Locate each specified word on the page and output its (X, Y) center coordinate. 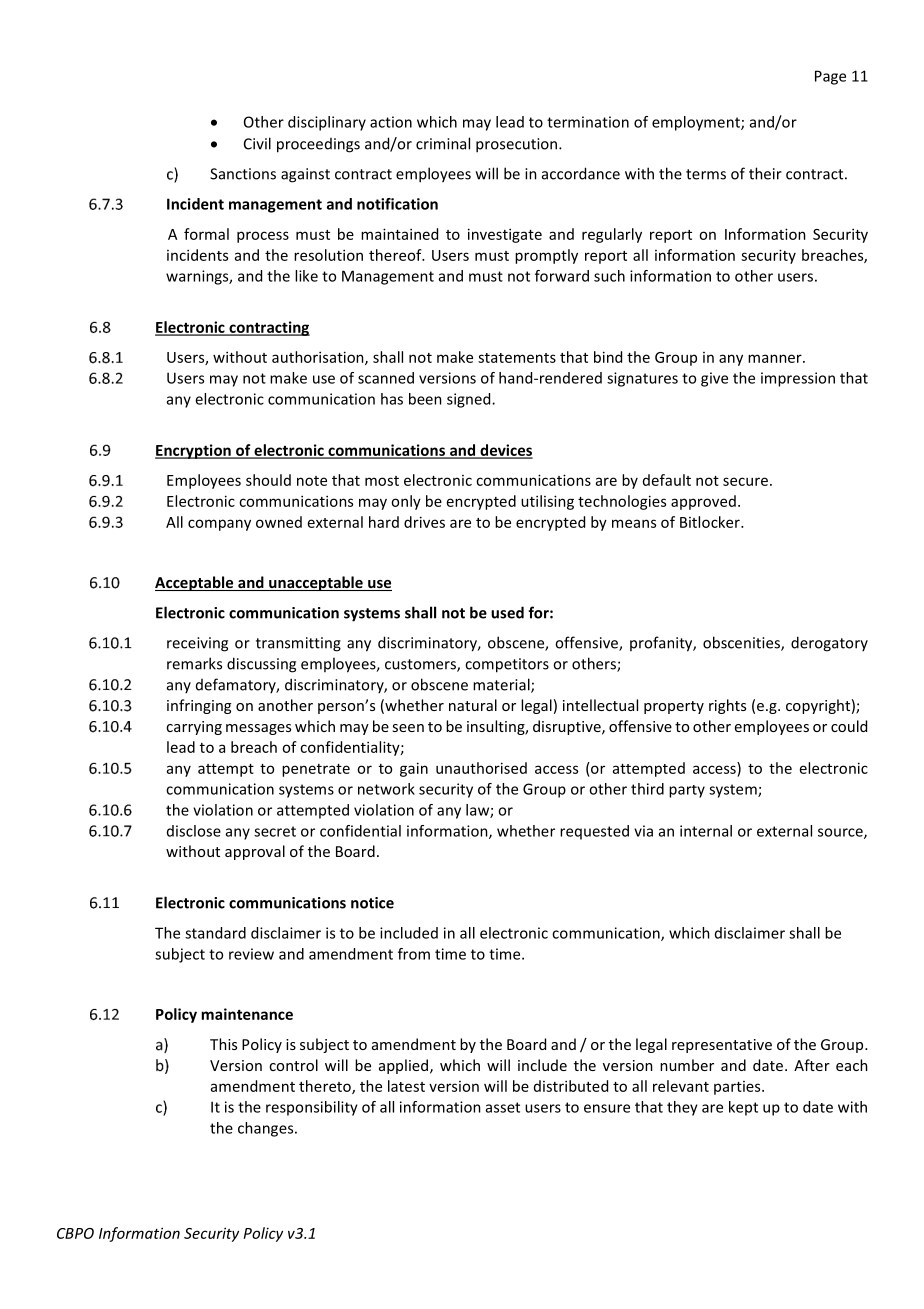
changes (267, 1129)
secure (745, 481)
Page (830, 77)
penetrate (316, 770)
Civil (257, 143)
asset (503, 1107)
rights (727, 706)
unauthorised (481, 768)
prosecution (518, 145)
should (268, 480)
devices (505, 451)
